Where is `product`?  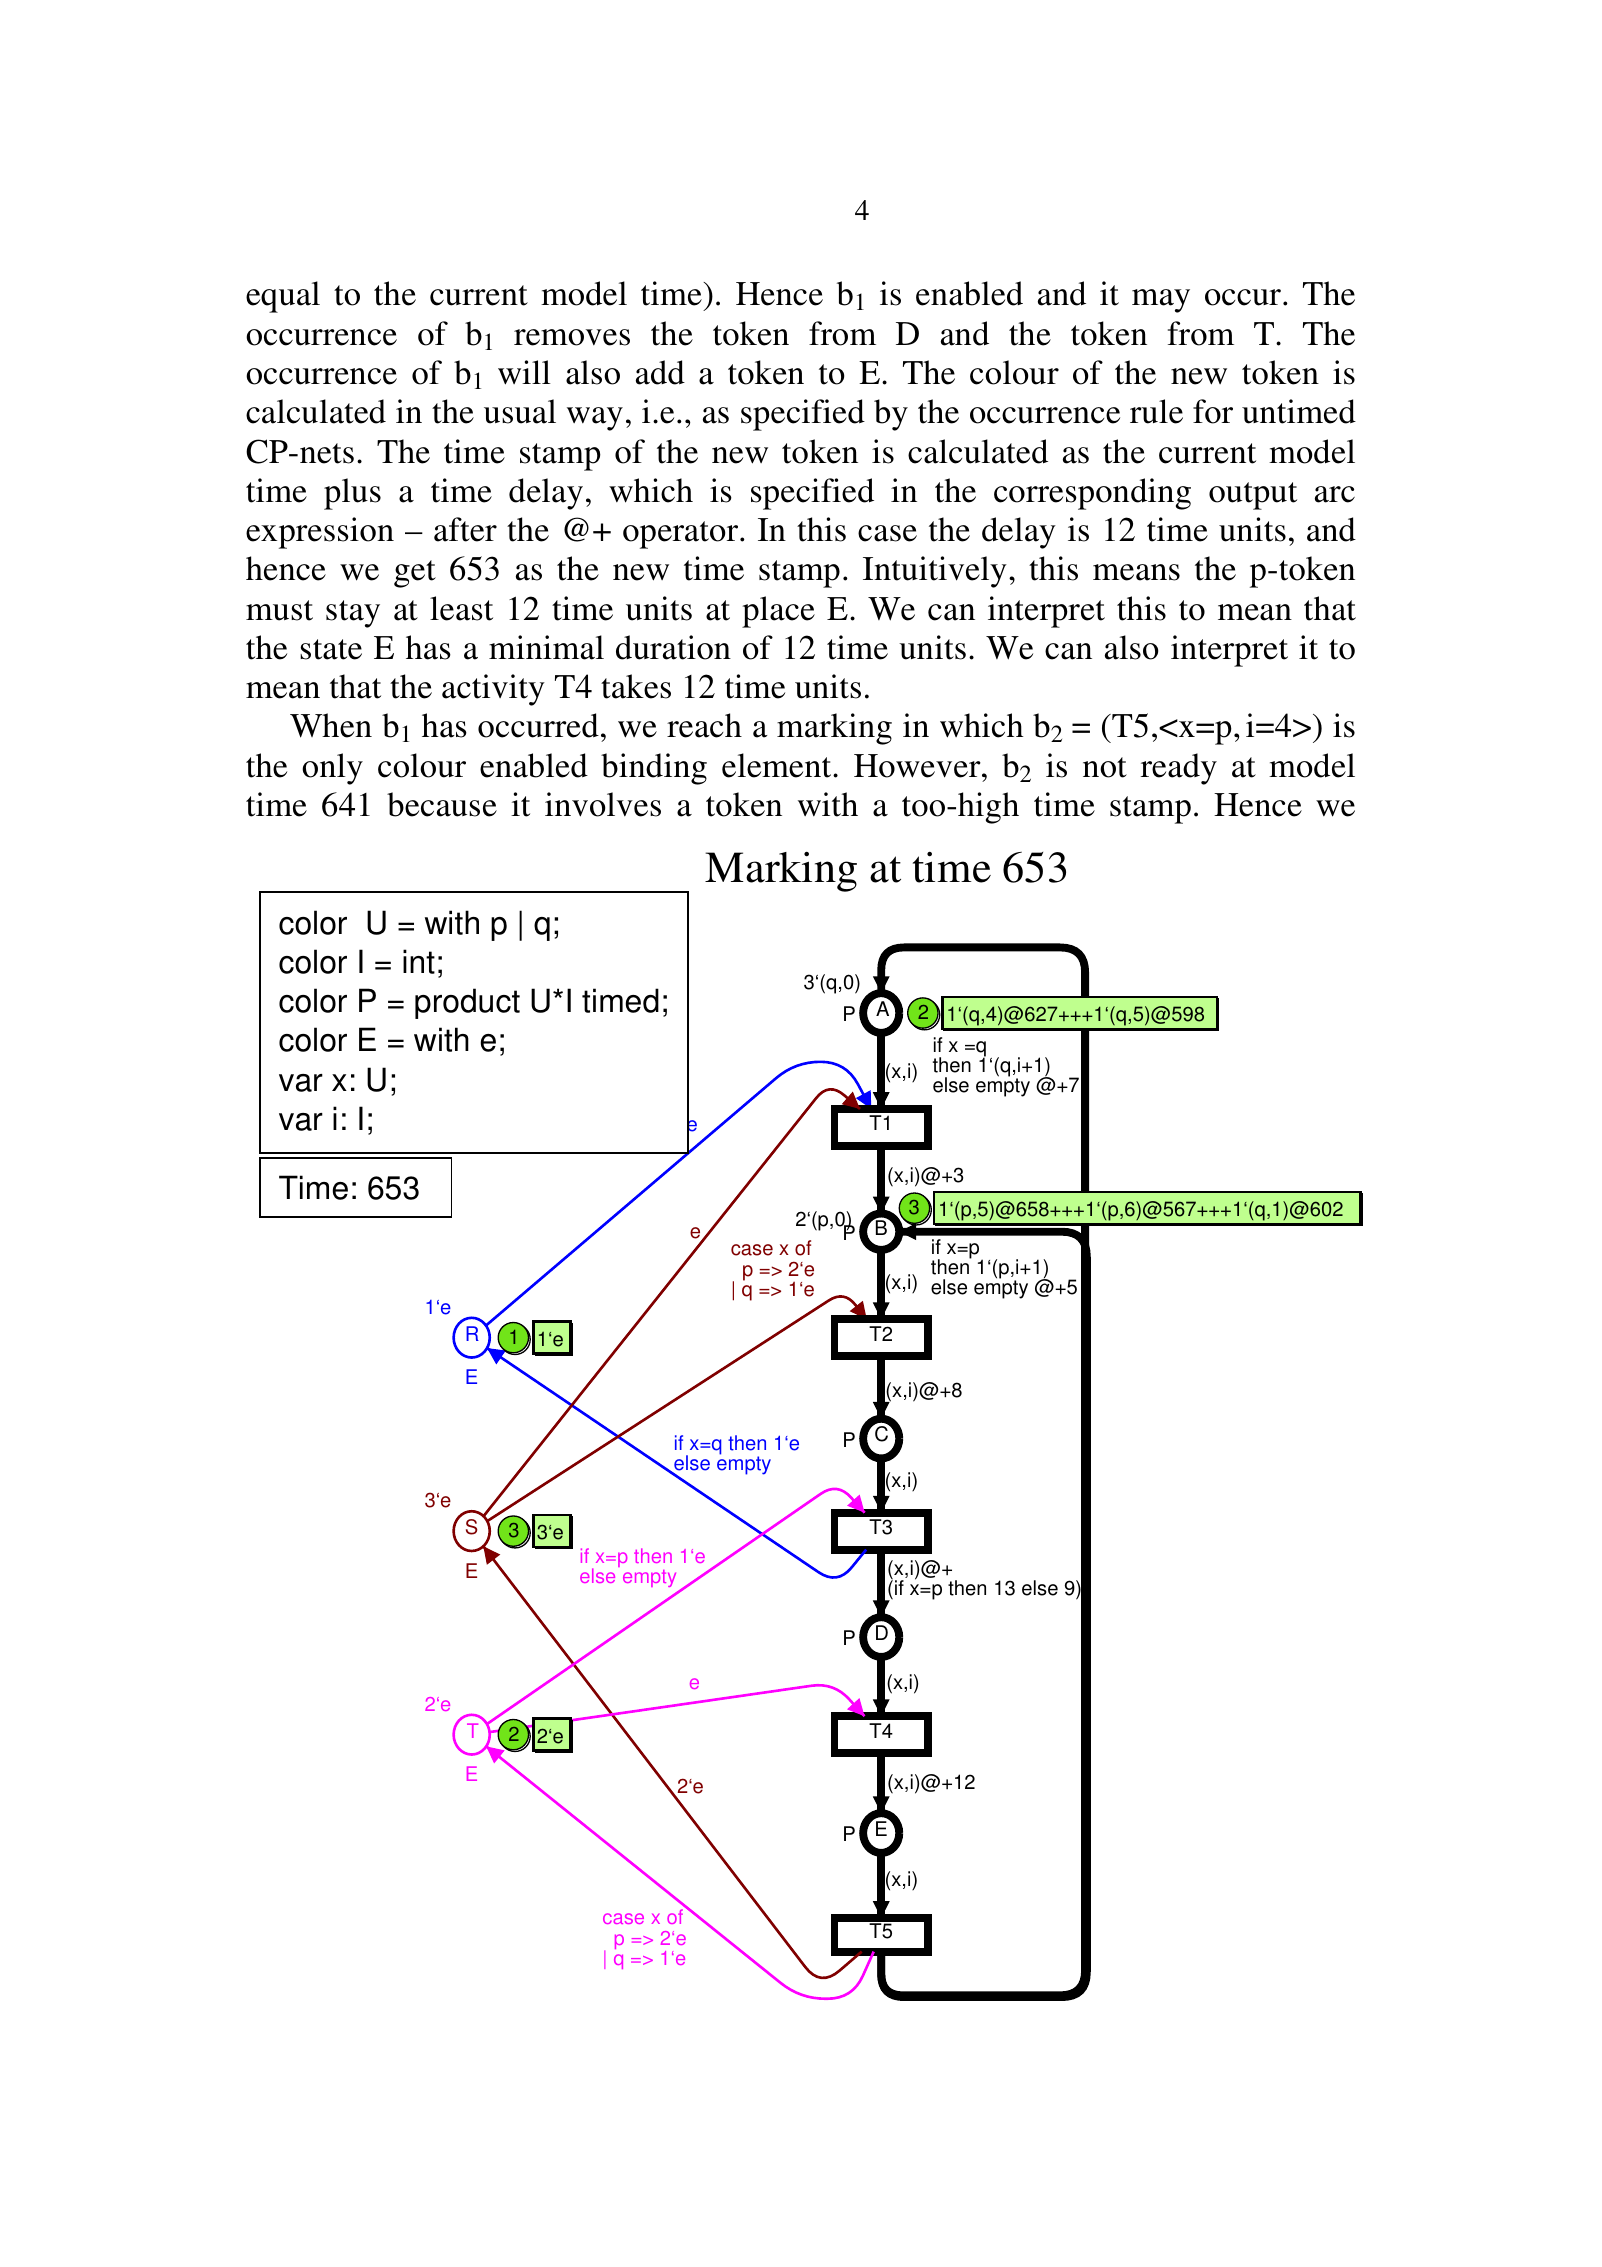 product is located at coordinates (467, 1003).
